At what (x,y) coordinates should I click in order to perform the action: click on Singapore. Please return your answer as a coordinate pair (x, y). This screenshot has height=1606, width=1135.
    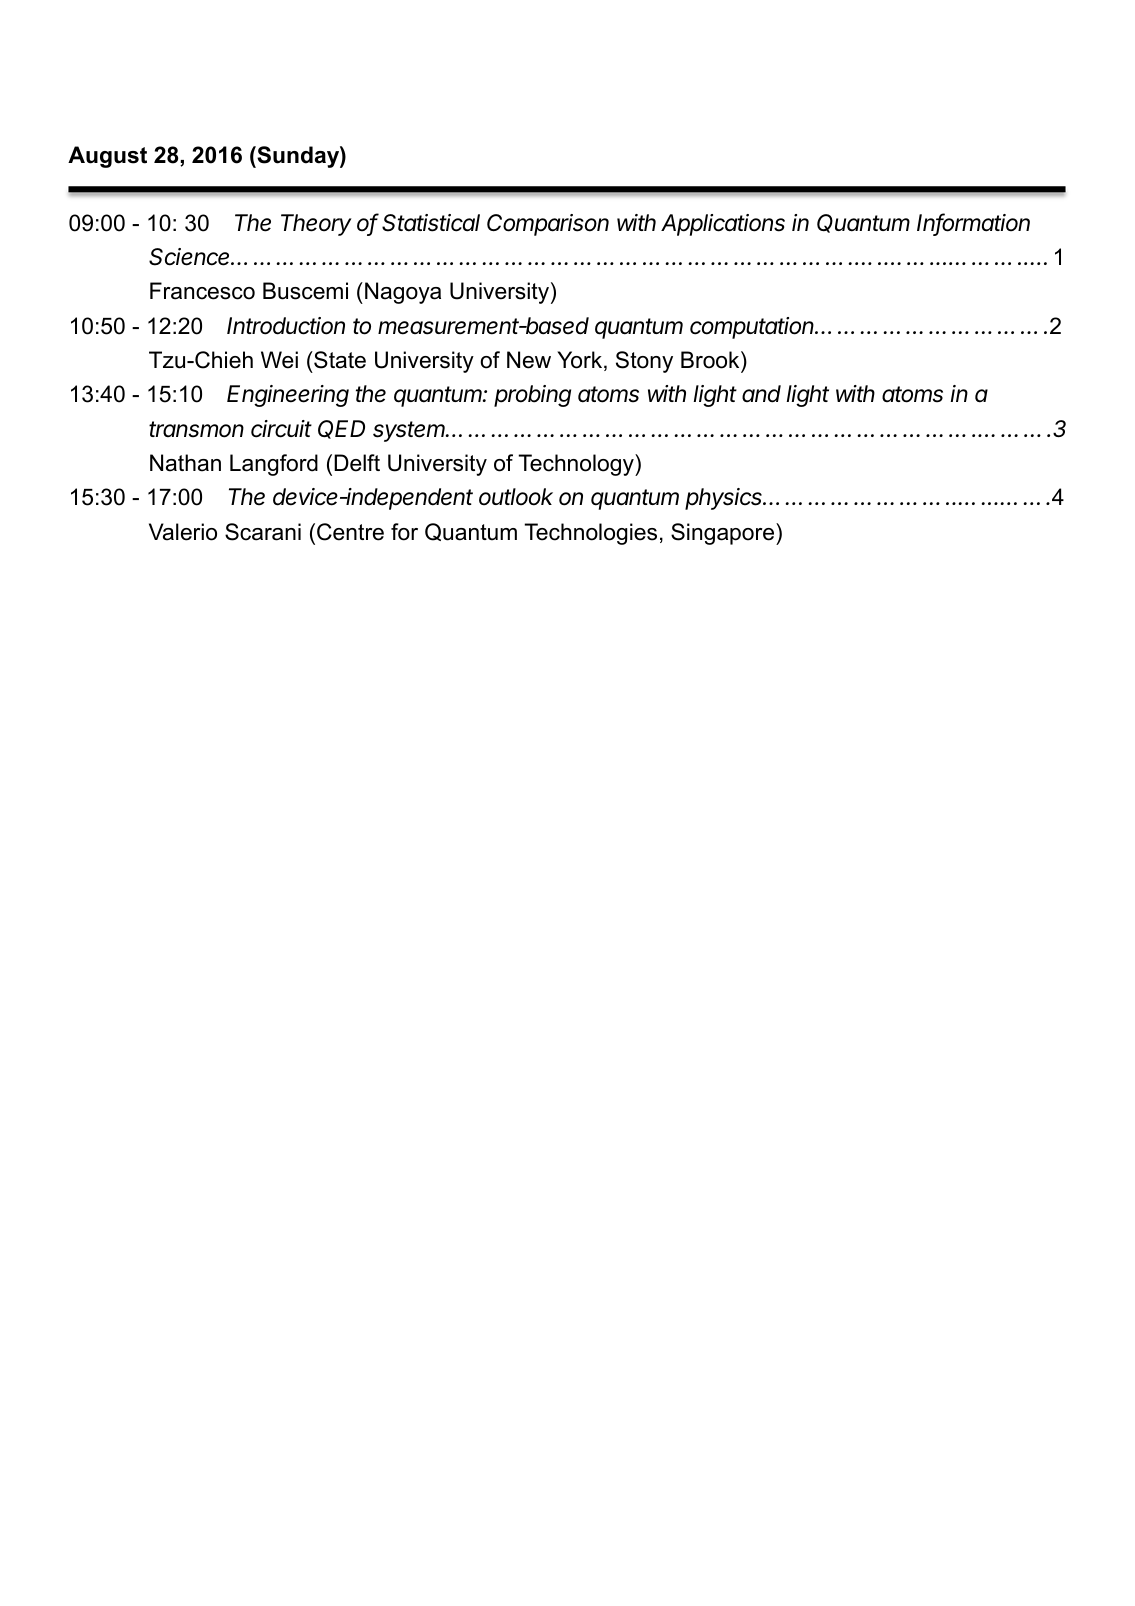
    Looking at the image, I should click on (724, 534).
